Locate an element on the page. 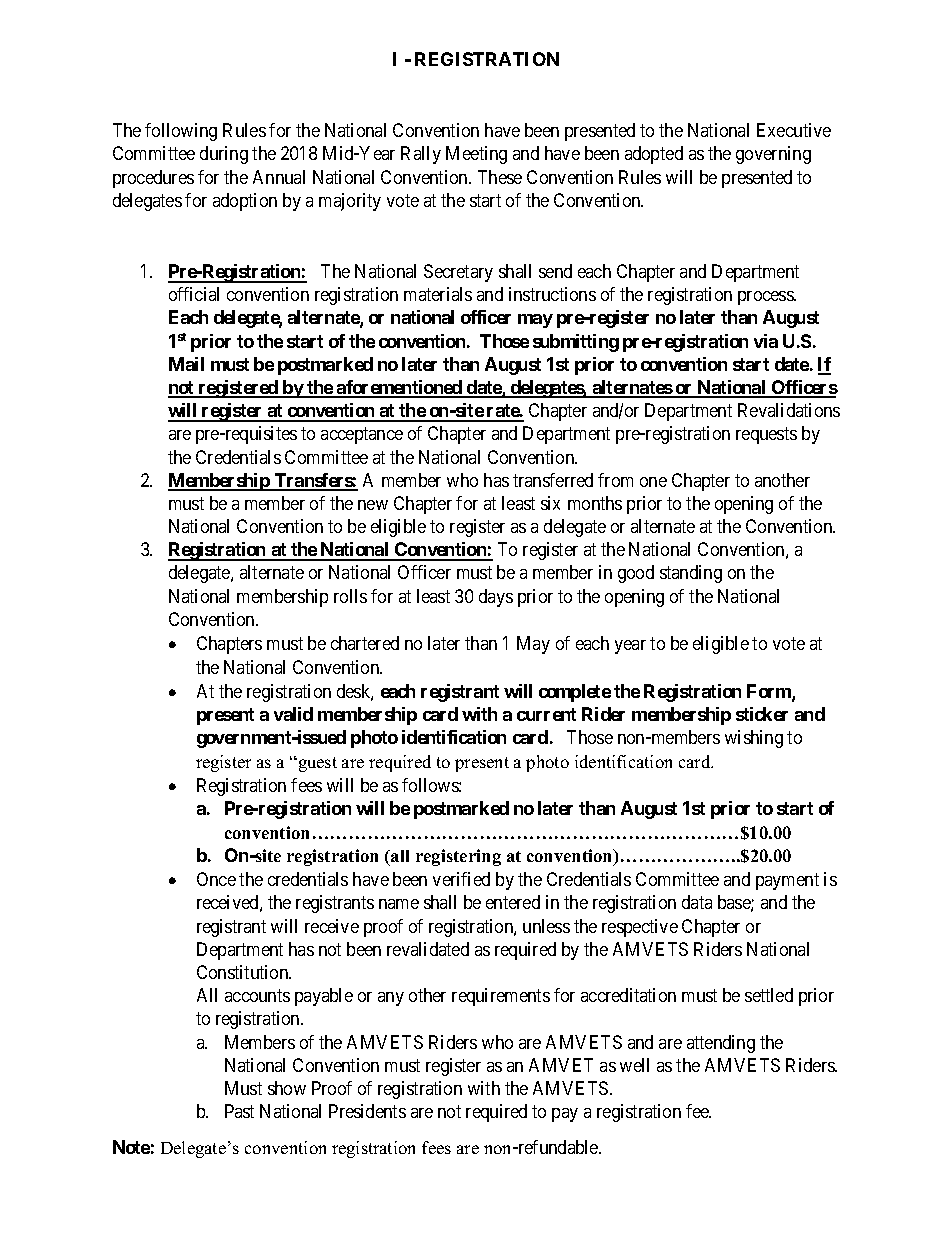 The image size is (952, 1233). attending is located at coordinates (721, 1044).
